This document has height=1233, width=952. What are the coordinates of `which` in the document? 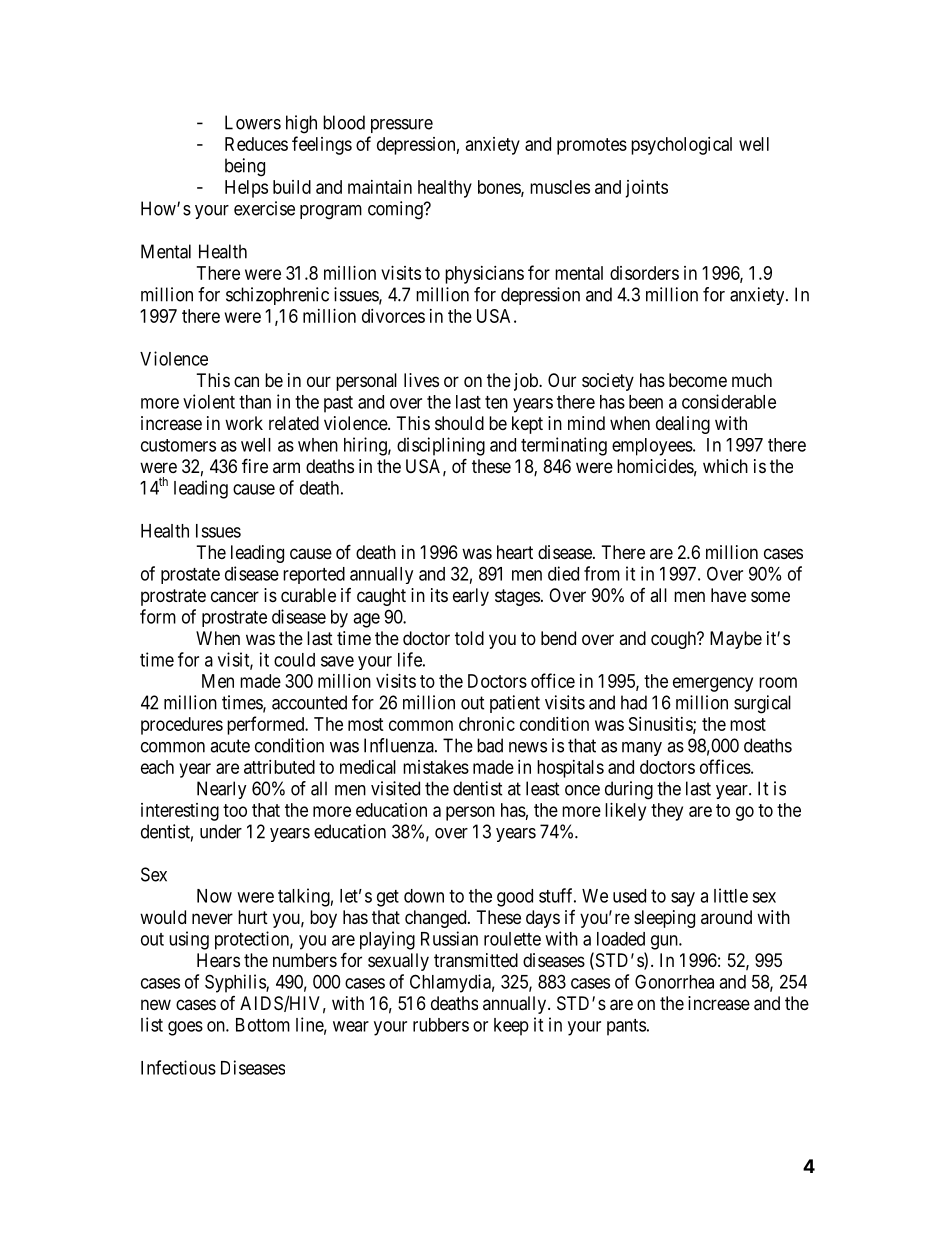 It's located at (725, 466).
